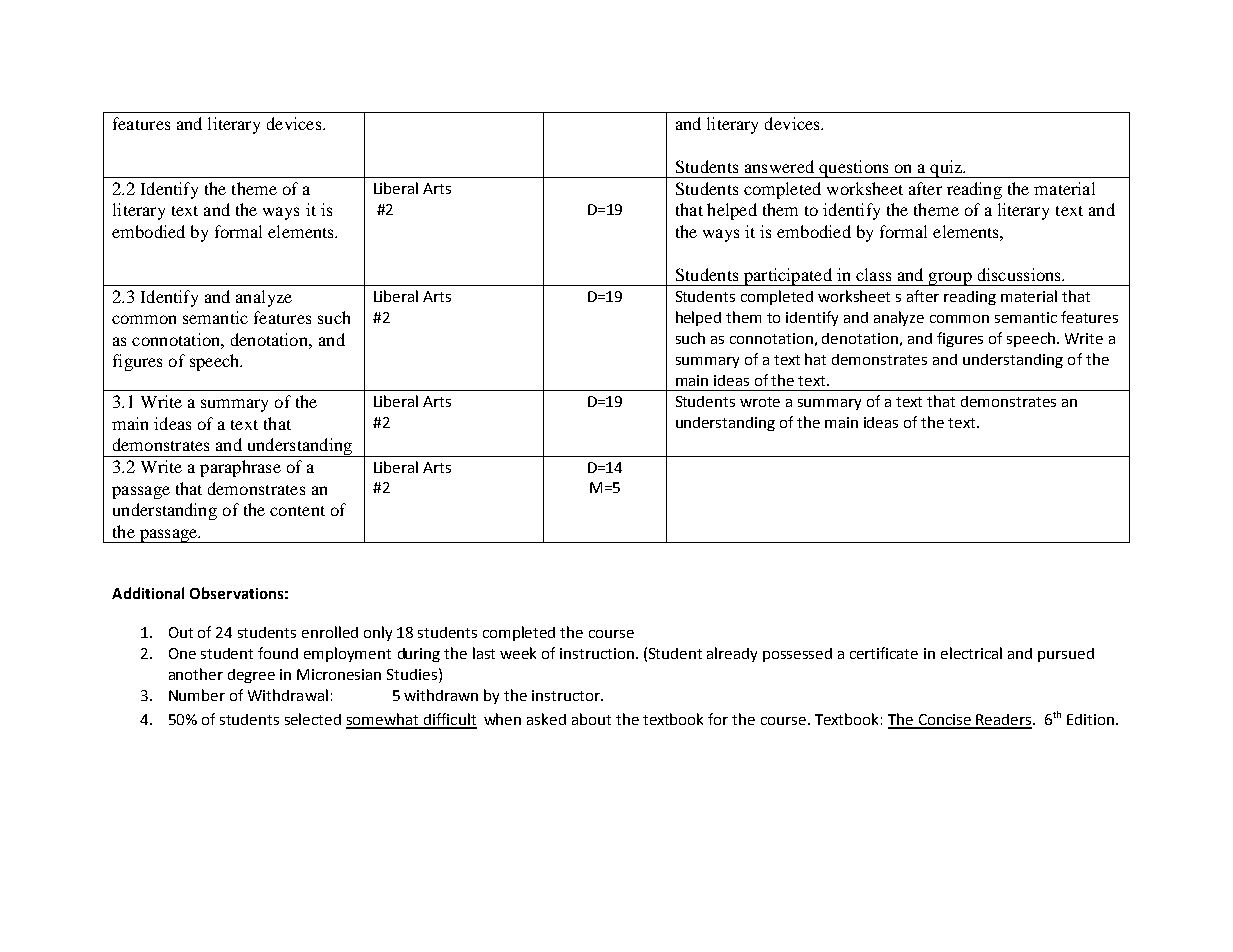 This screenshot has width=1233, height=952. Describe the element at coordinates (946, 169) in the screenshot. I see `quiz` at that location.
